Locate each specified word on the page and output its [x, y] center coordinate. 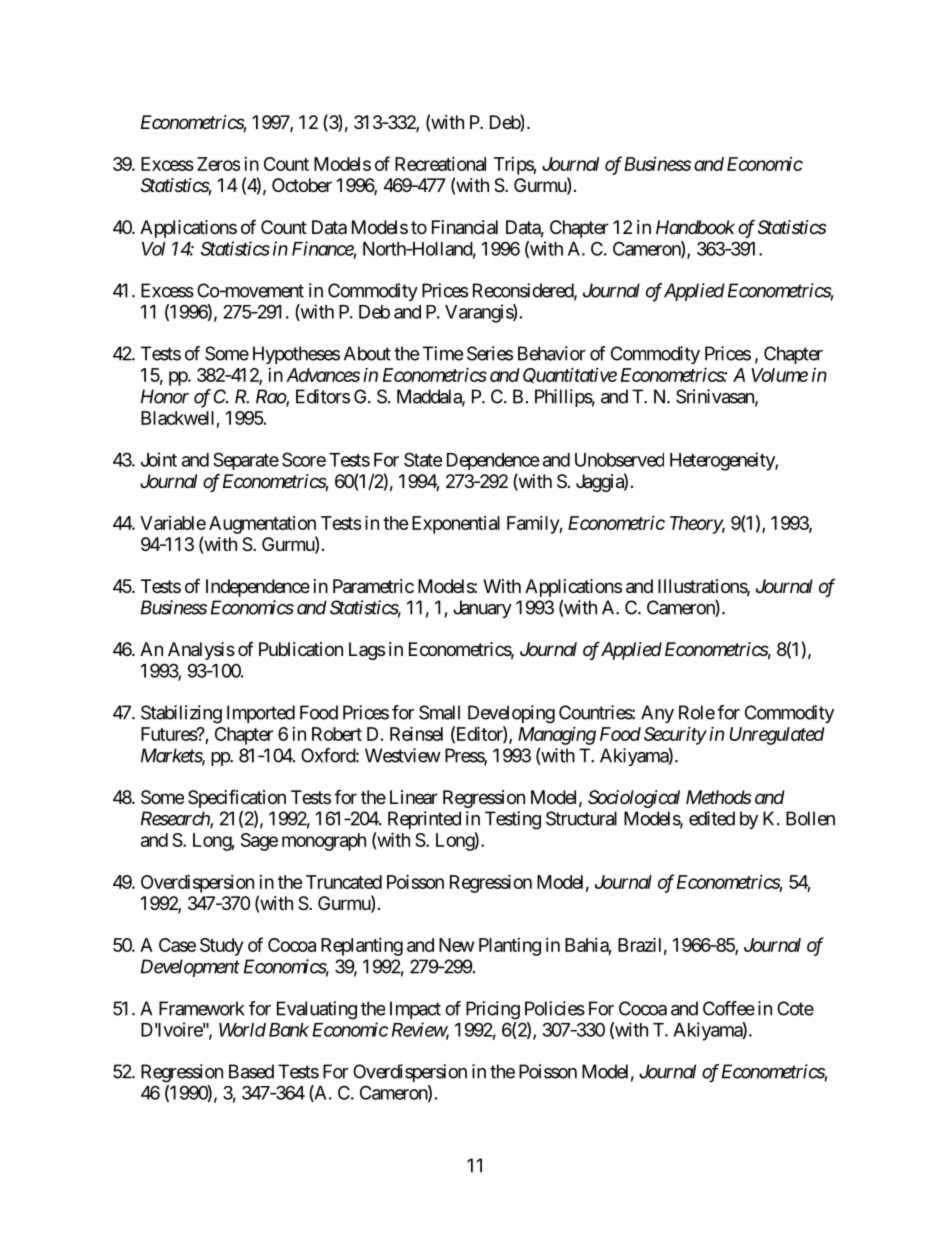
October [302, 185]
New [456, 945]
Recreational [440, 164]
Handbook [695, 227]
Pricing [493, 1010]
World [242, 1030]
